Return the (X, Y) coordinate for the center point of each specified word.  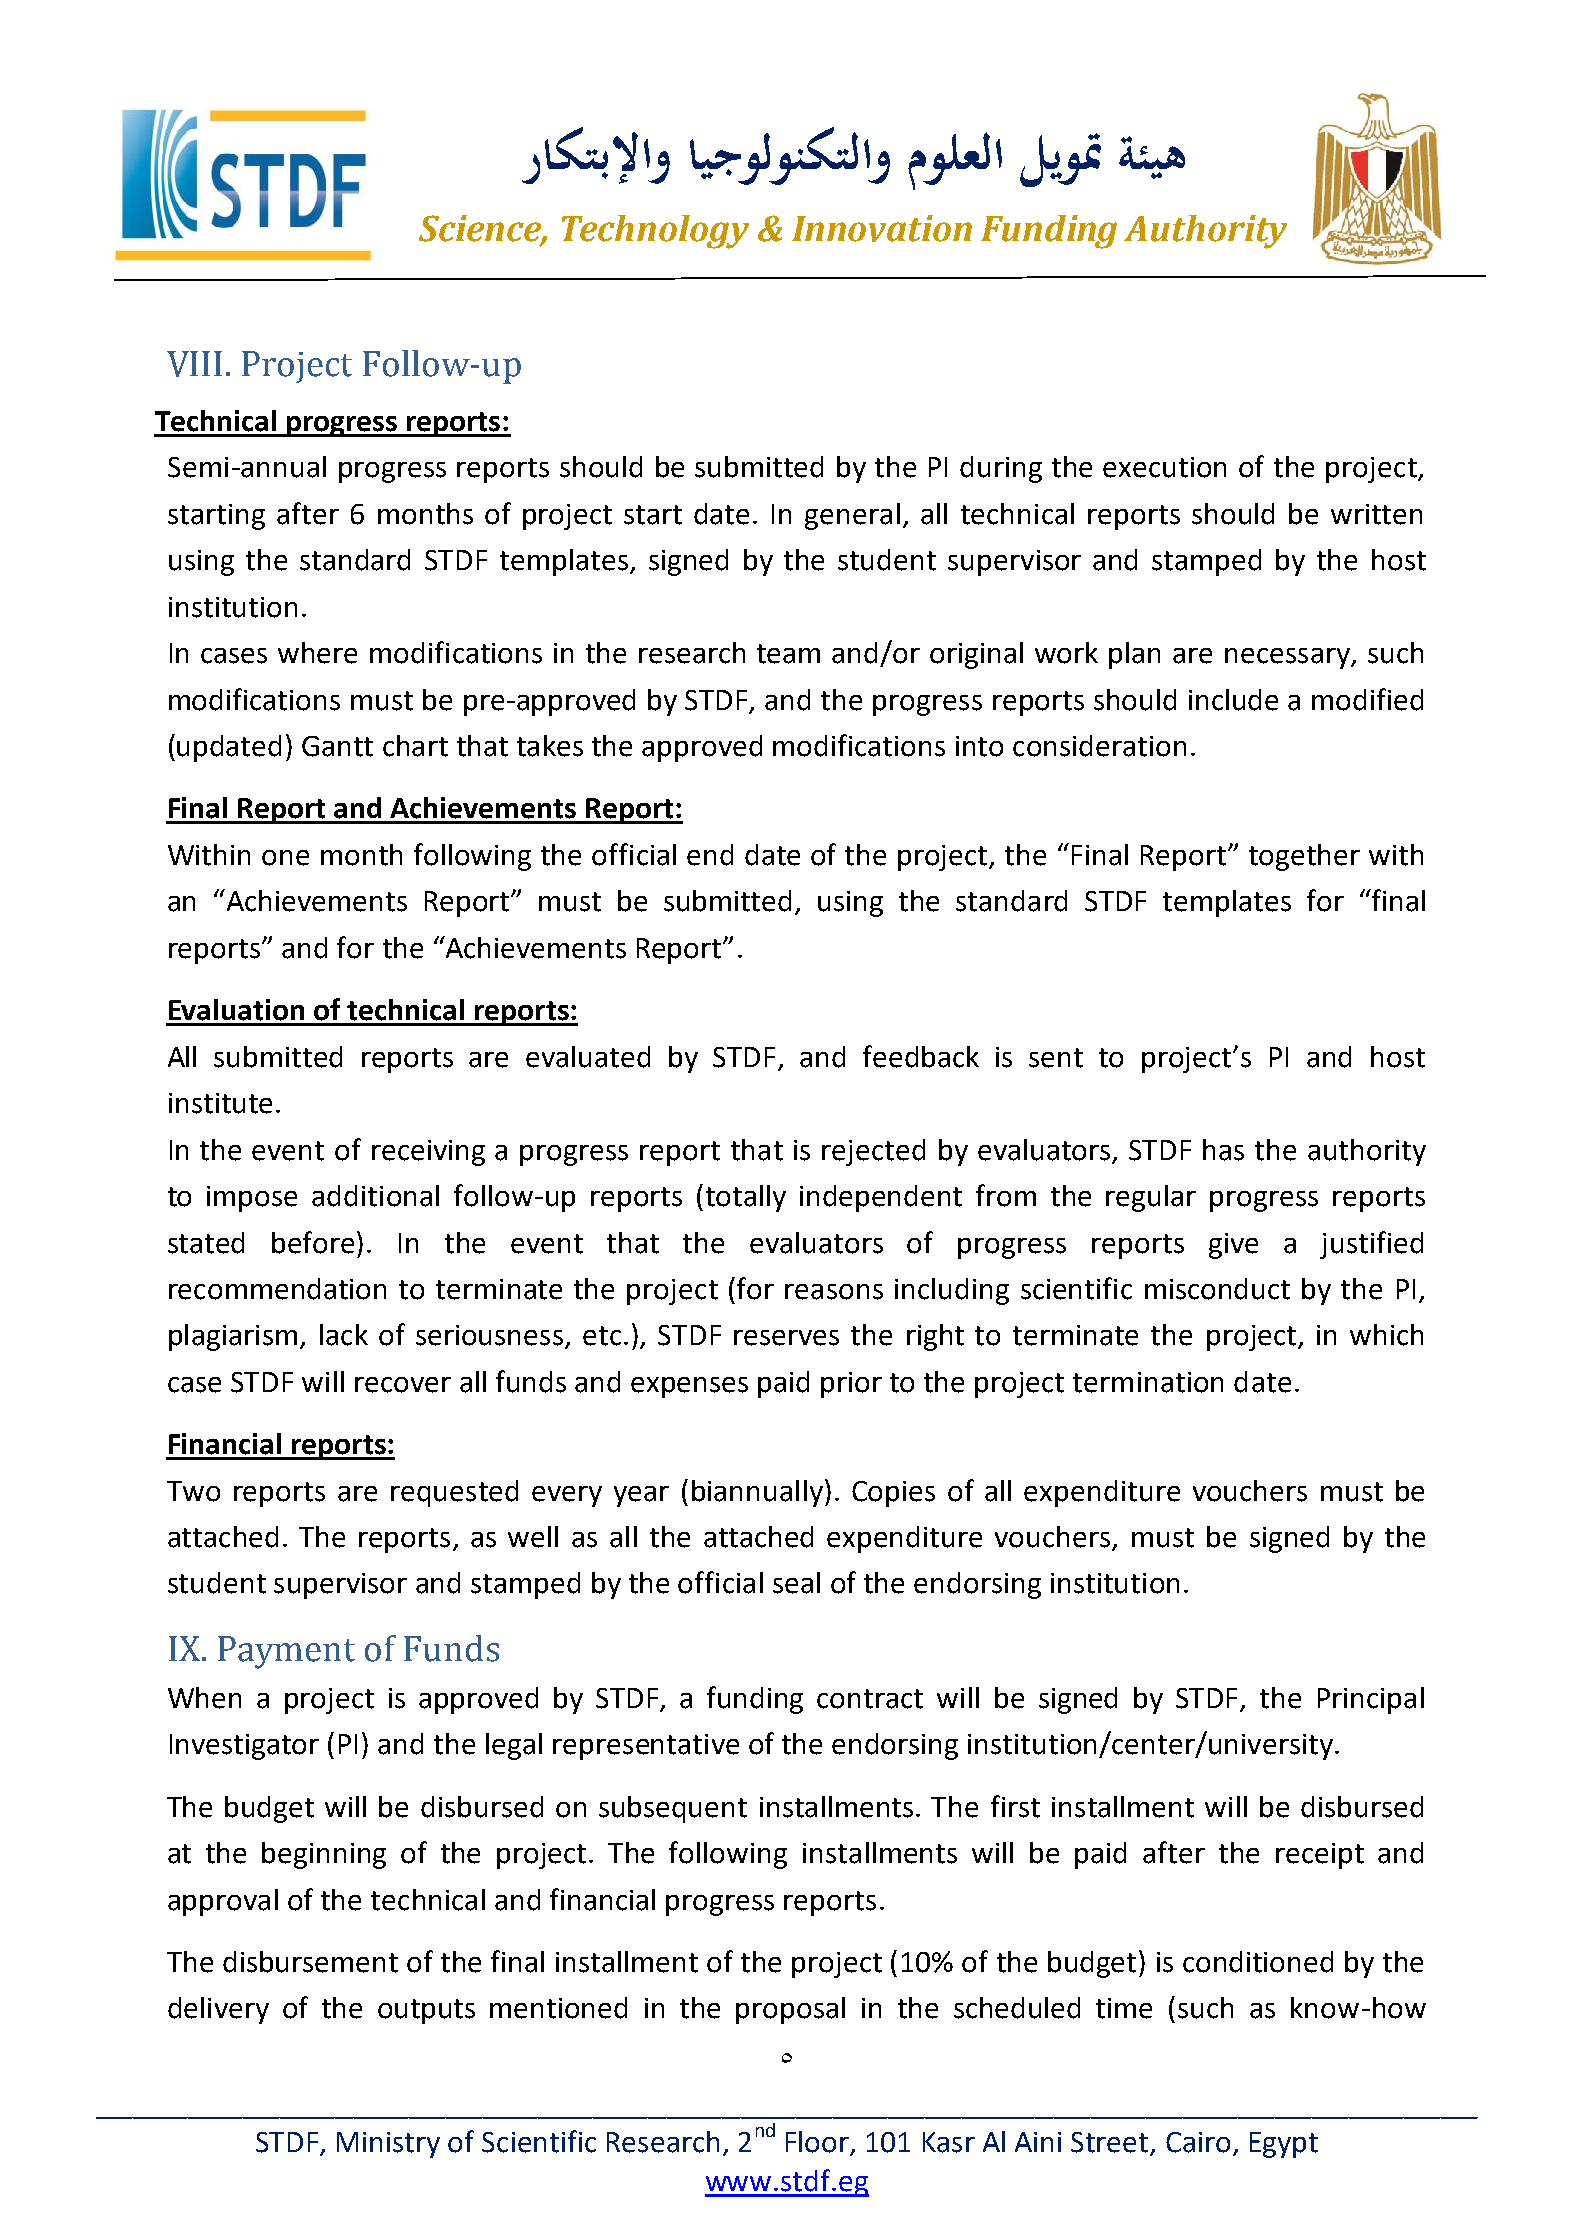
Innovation (882, 228)
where (317, 653)
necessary (1288, 658)
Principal (1371, 1700)
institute (220, 1103)
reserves (786, 1338)
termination (1148, 1382)
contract (870, 1699)
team (788, 654)
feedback (921, 1056)
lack (344, 1335)
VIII (194, 364)
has (1223, 1150)
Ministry (388, 2145)
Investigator (244, 1747)
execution (1164, 467)
